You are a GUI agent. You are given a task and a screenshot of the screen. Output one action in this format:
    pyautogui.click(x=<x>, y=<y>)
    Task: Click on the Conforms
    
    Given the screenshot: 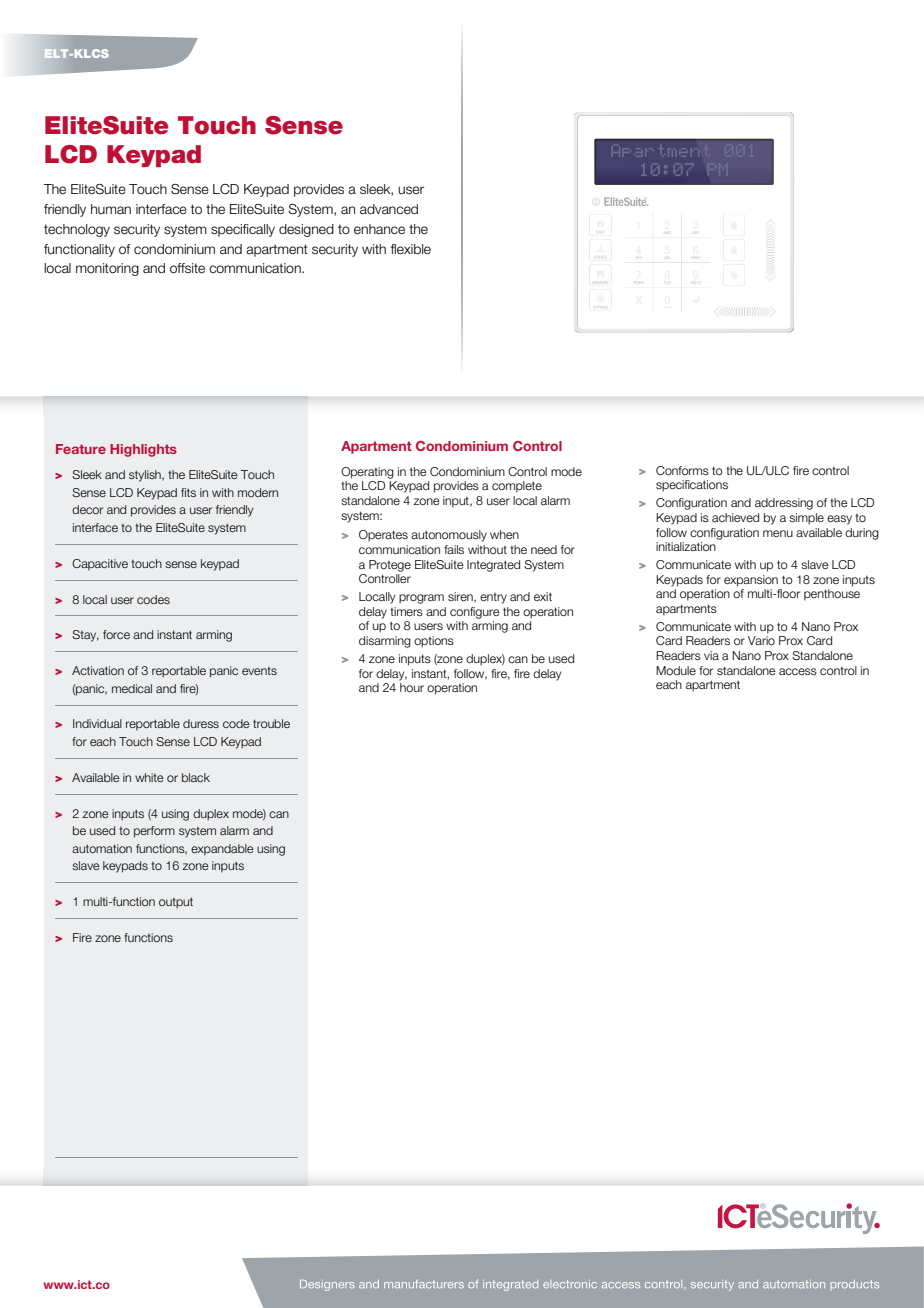 What is the action you would take?
    pyautogui.click(x=682, y=470)
